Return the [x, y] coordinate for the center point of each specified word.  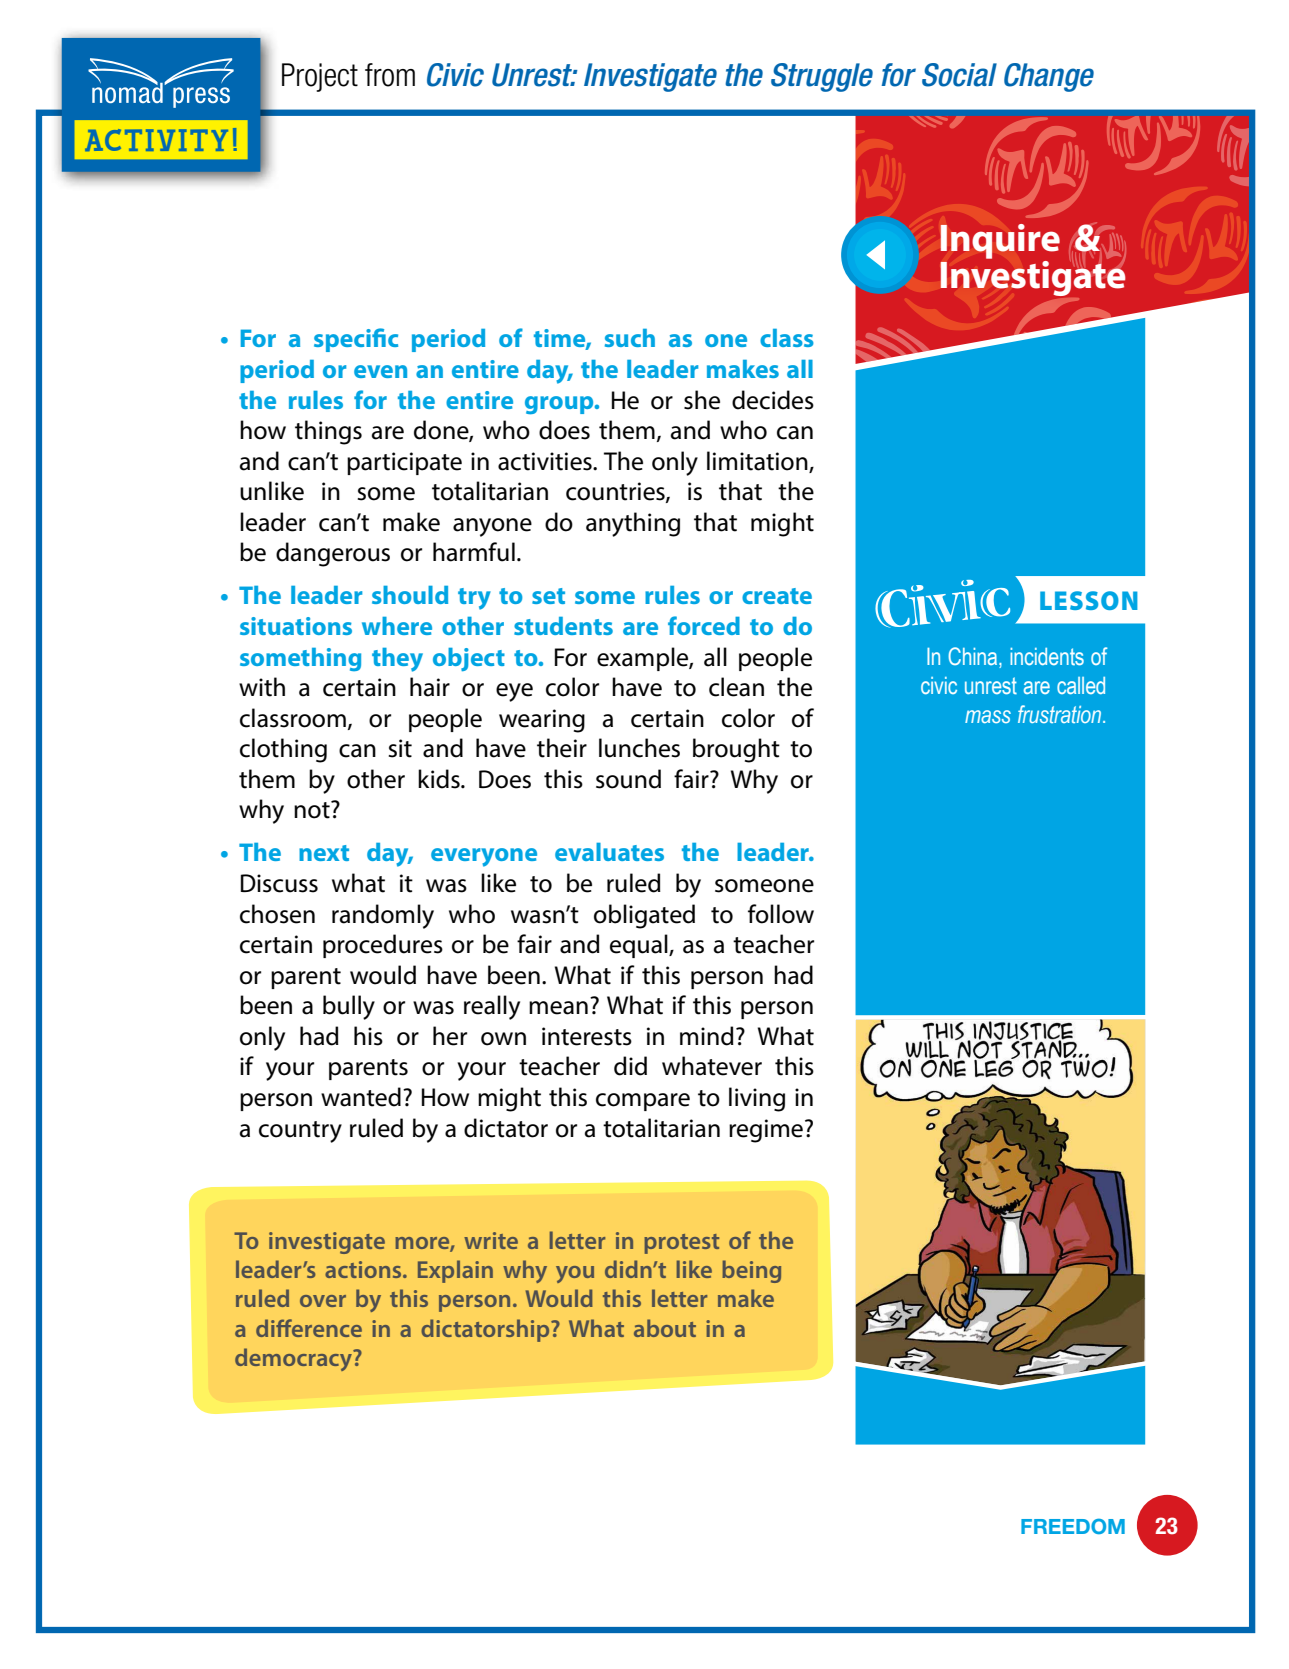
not [313, 810]
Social [959, 75]
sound [628, 779]
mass [988, 716]
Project [320, 77]
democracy [295, 1359]
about [665, 1328]
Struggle [822, 77]
